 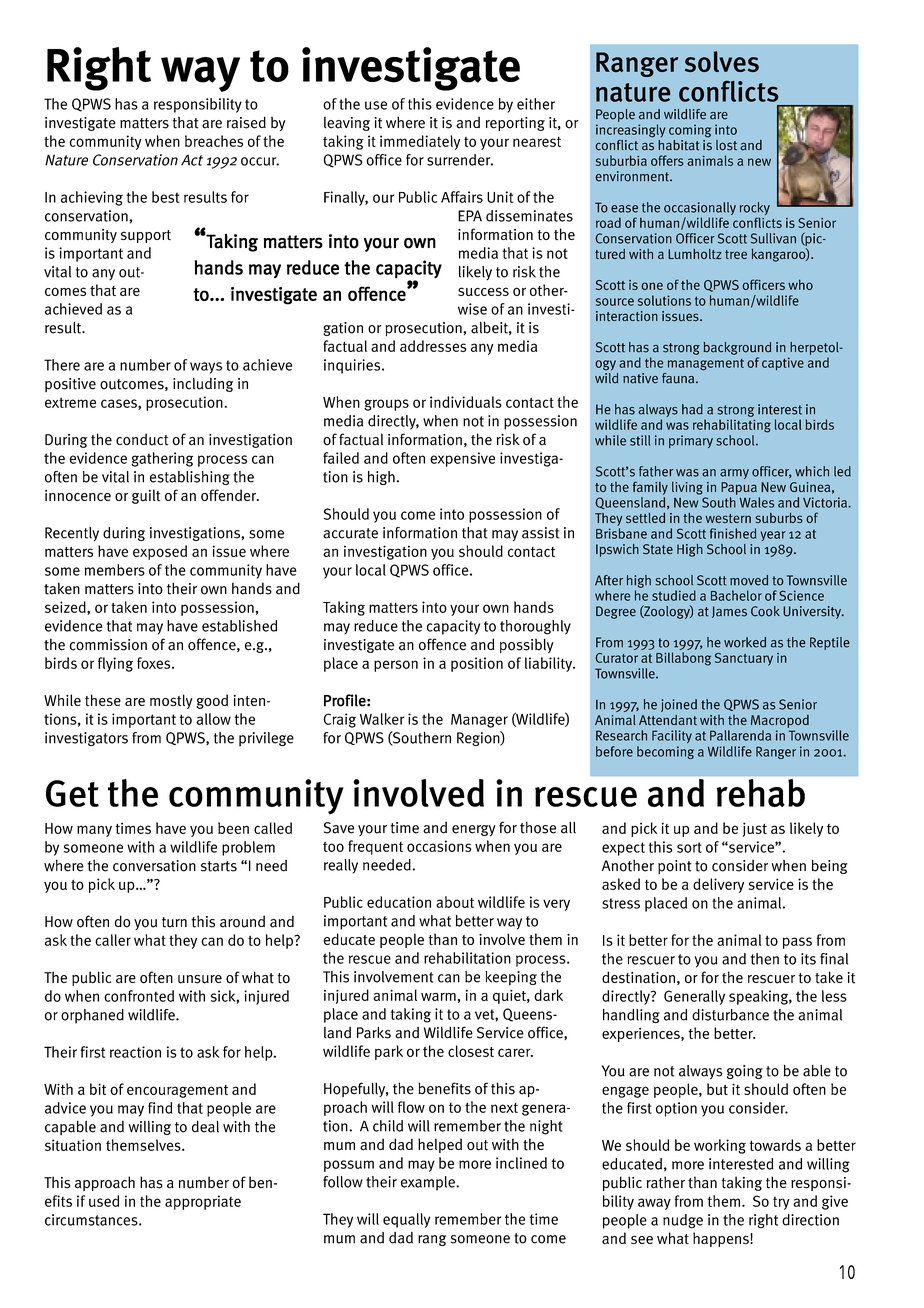 I want to click on breaches, so click(x=214, y=141).
